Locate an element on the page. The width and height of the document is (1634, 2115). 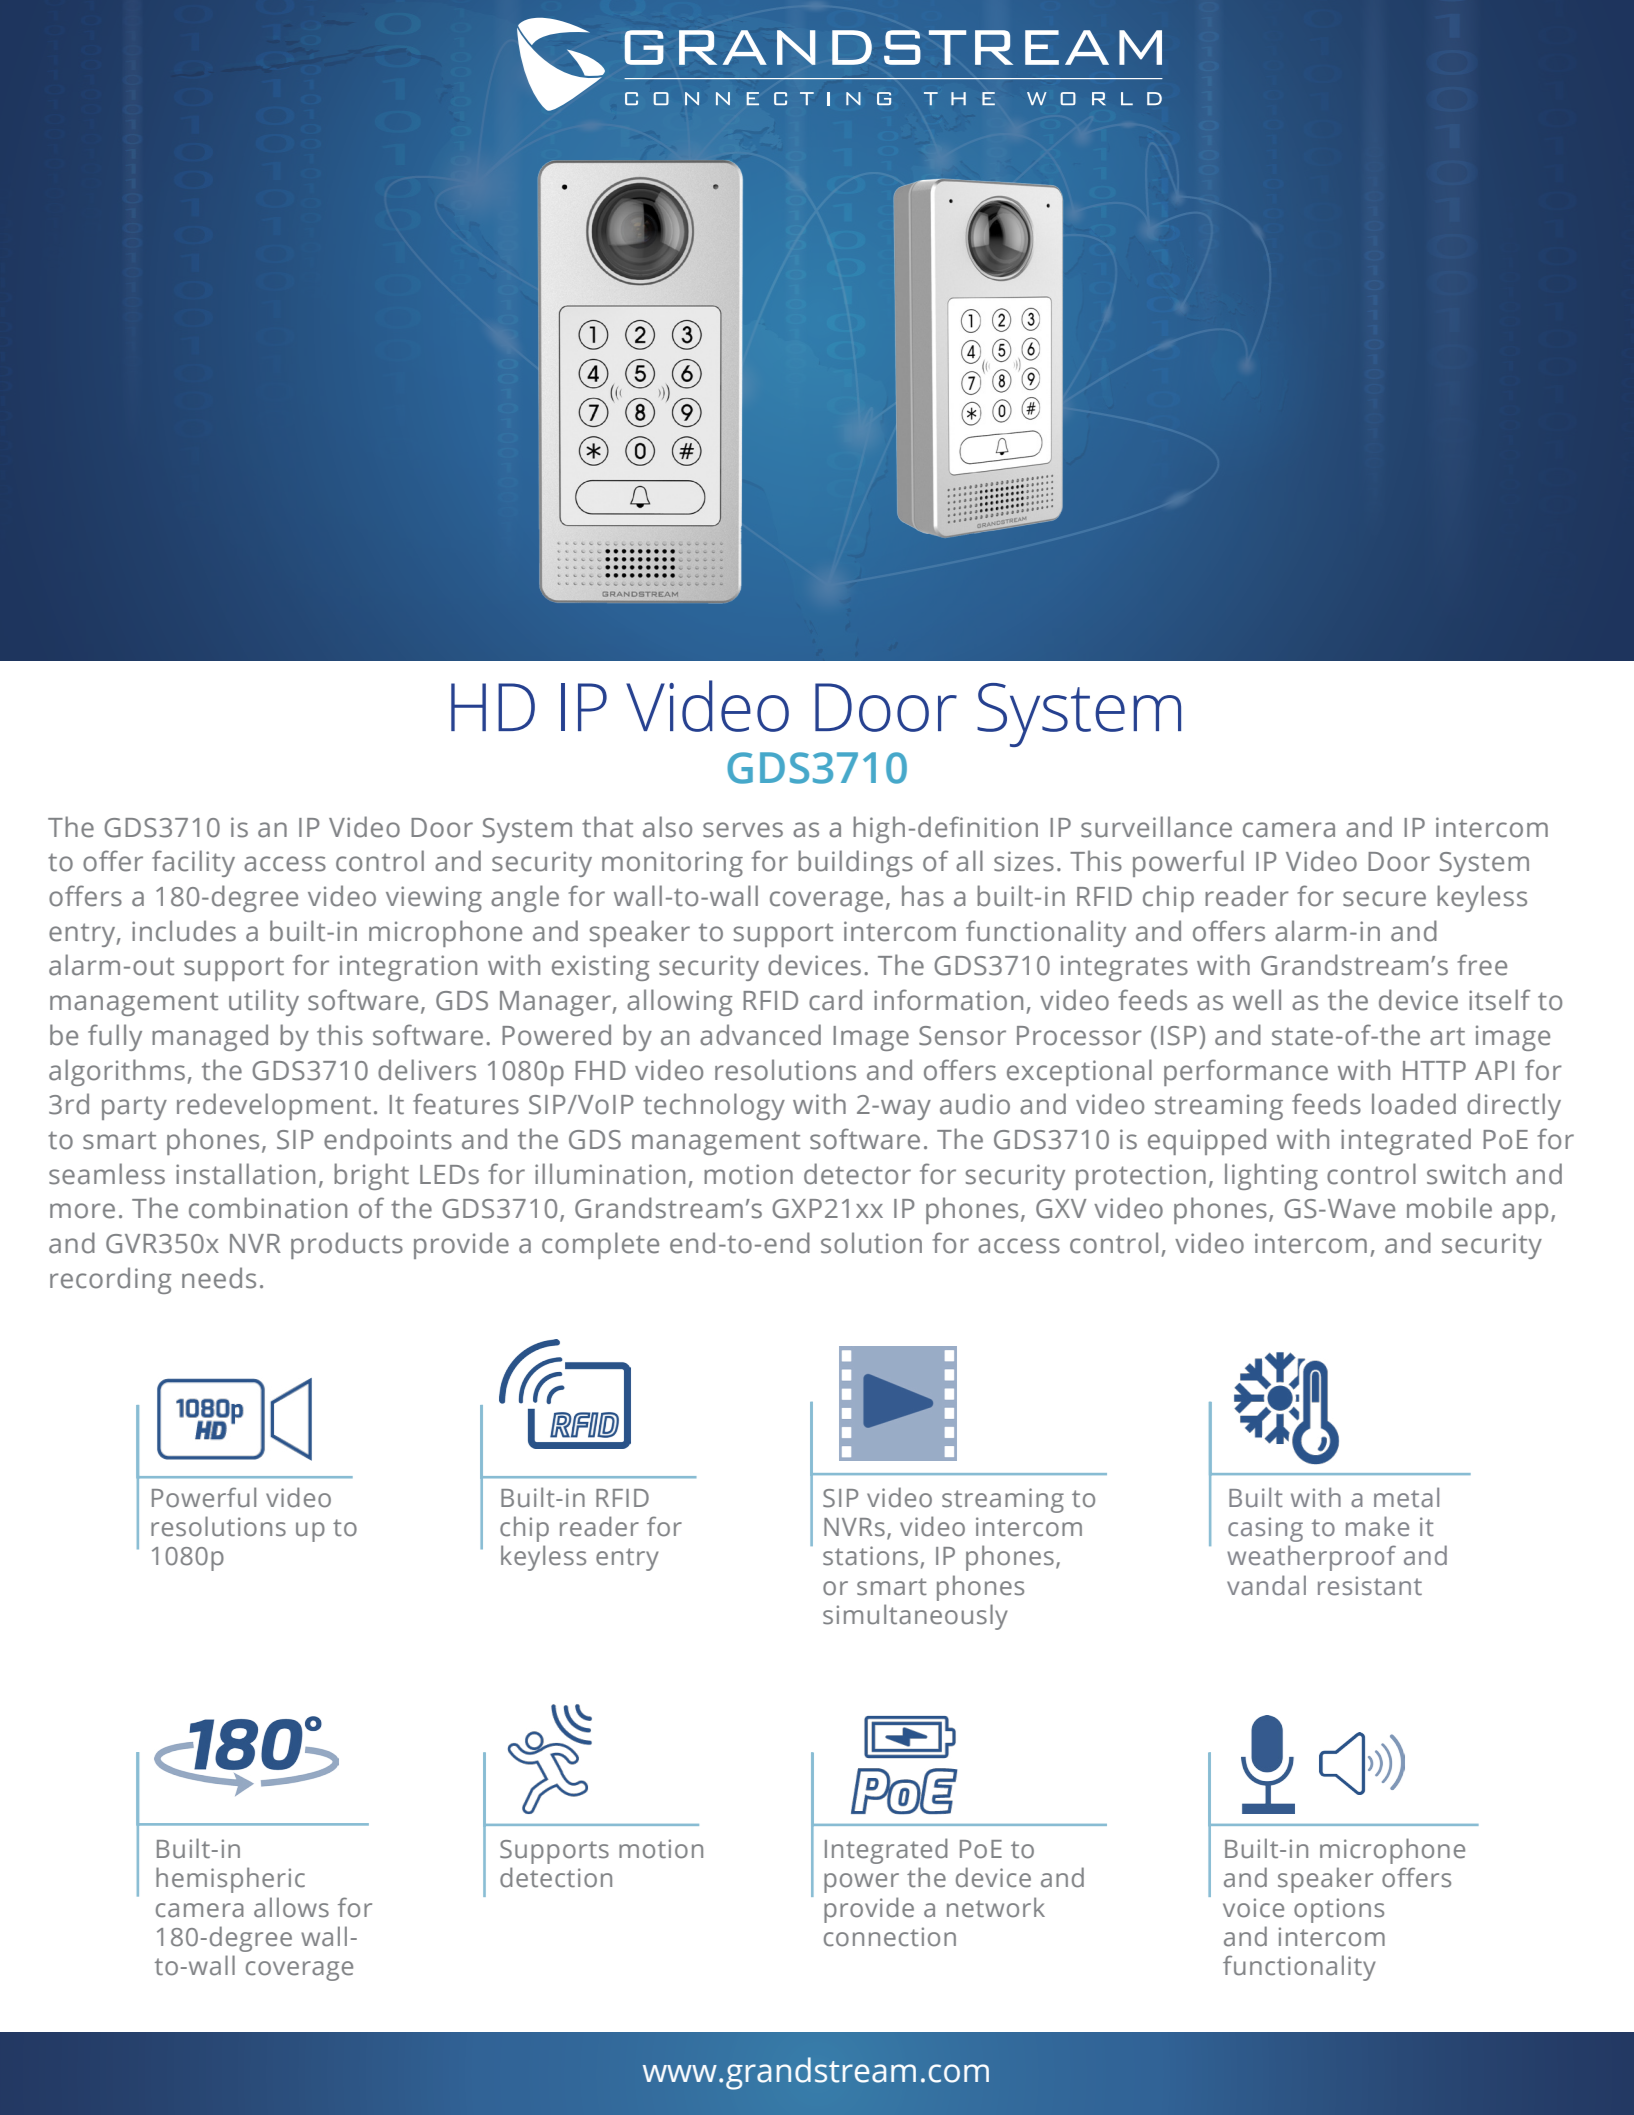
recording is located at coordinates (110, 1280).
